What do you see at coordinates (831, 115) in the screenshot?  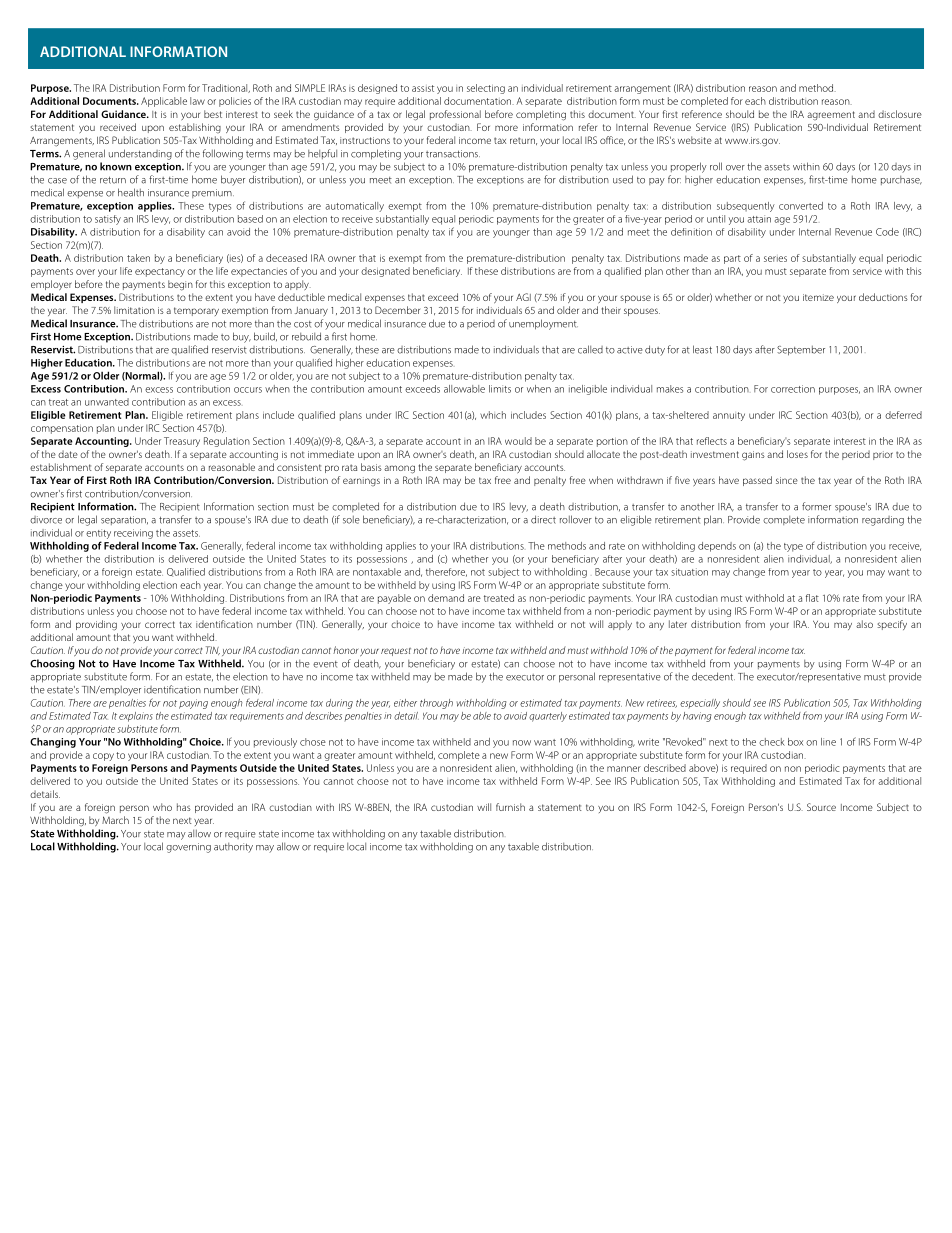 I see `agreement` at bounding box center [831, 115].
